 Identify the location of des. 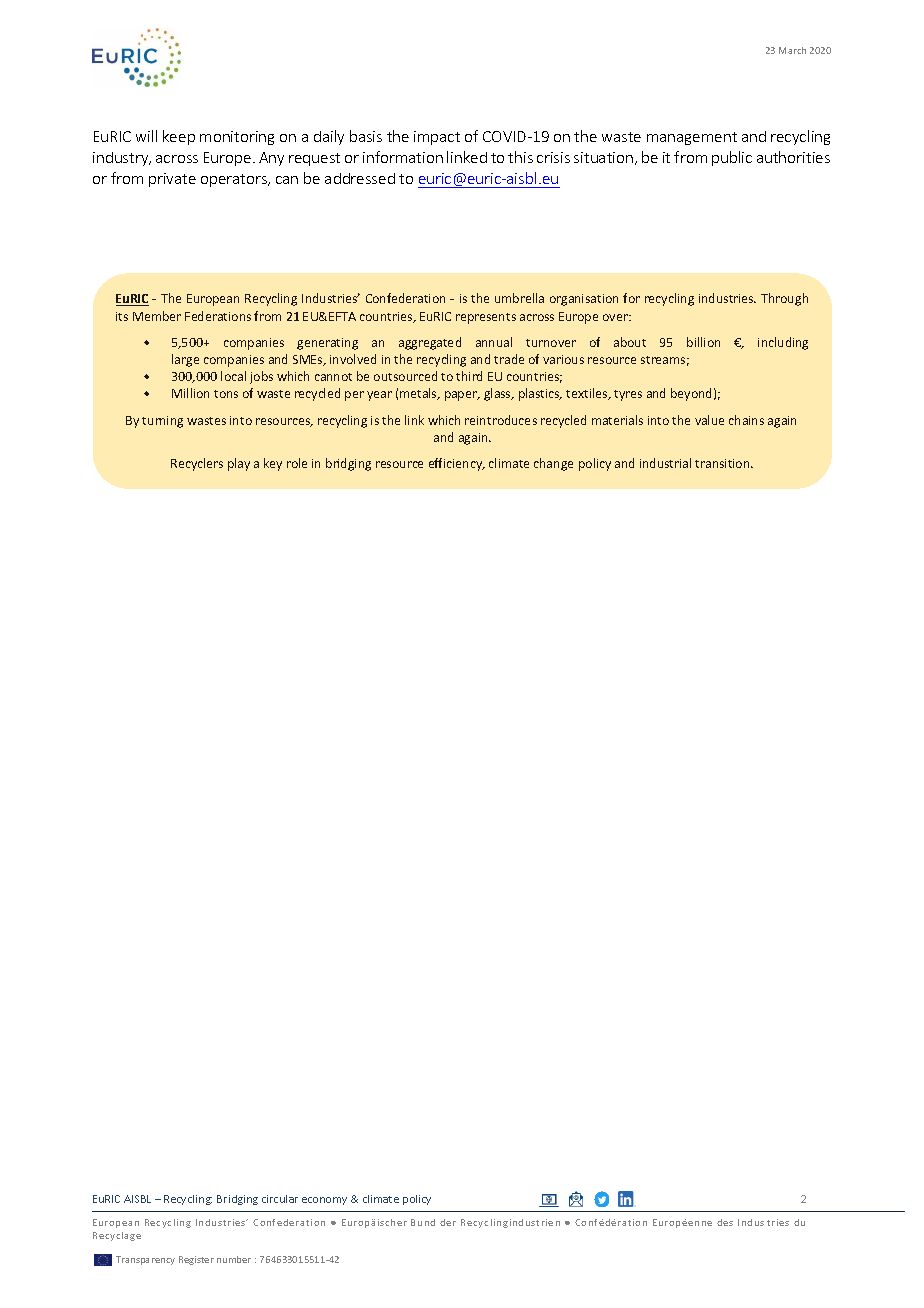
(725, 1222).
